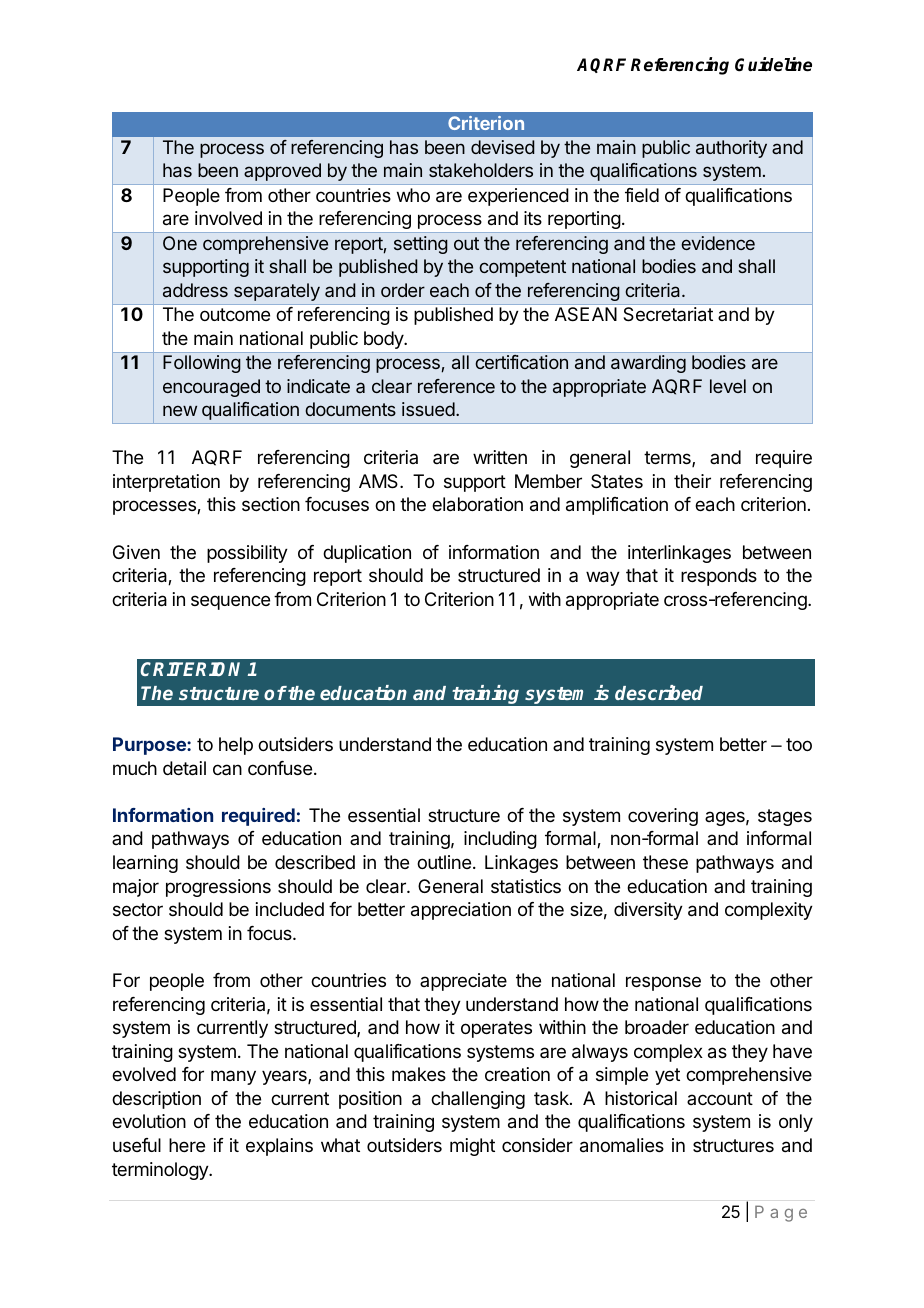 This page has height=1308, width=924. I want to click on might, so click(472, 1147).
